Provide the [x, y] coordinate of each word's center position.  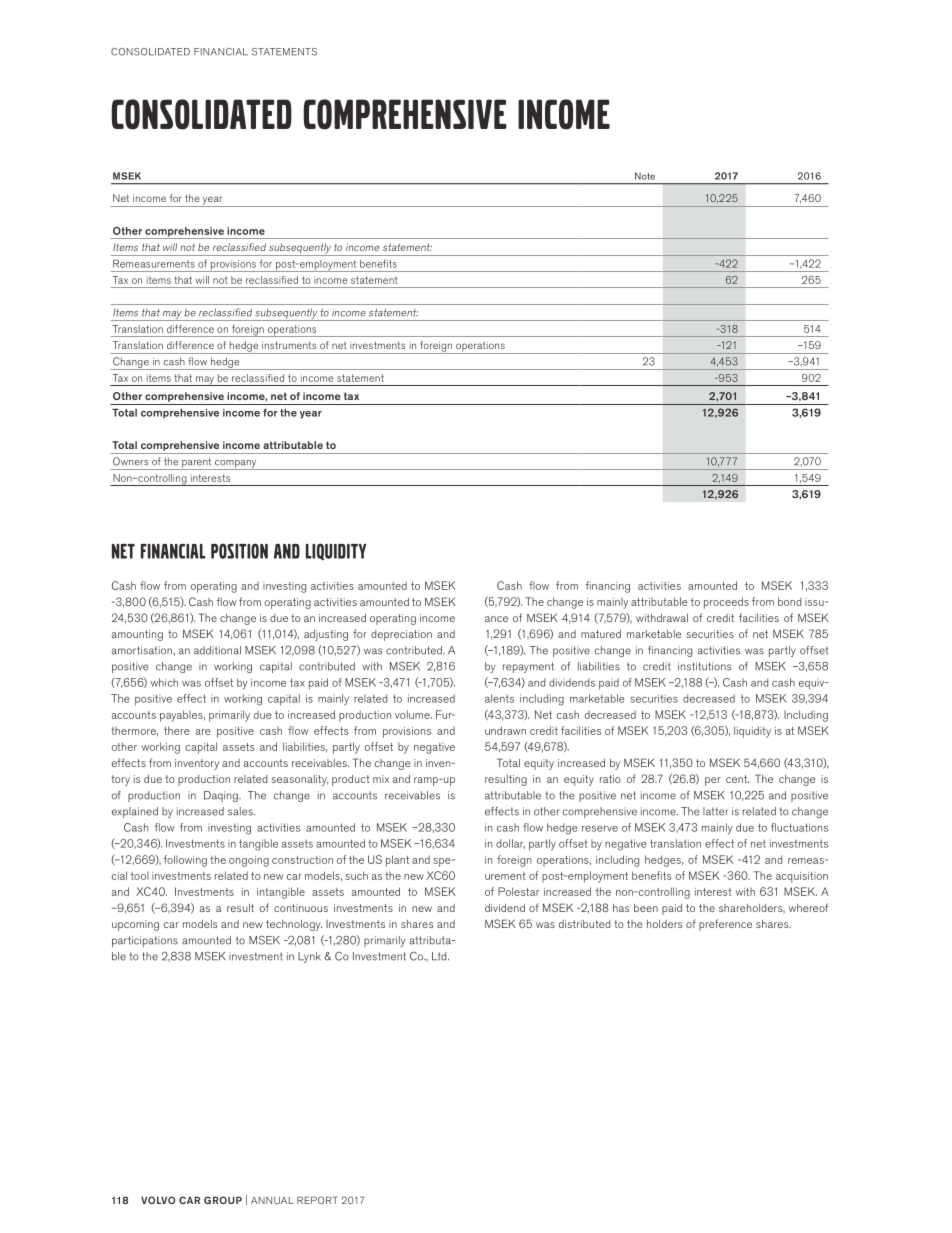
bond [789, 601]
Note [645, 176]
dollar [510, 844]
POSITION [239, 551]
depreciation [401, 635]
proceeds [726, 603]
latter [716, 811]
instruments [289, 345]
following [185, 861]
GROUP [223, 1200]
